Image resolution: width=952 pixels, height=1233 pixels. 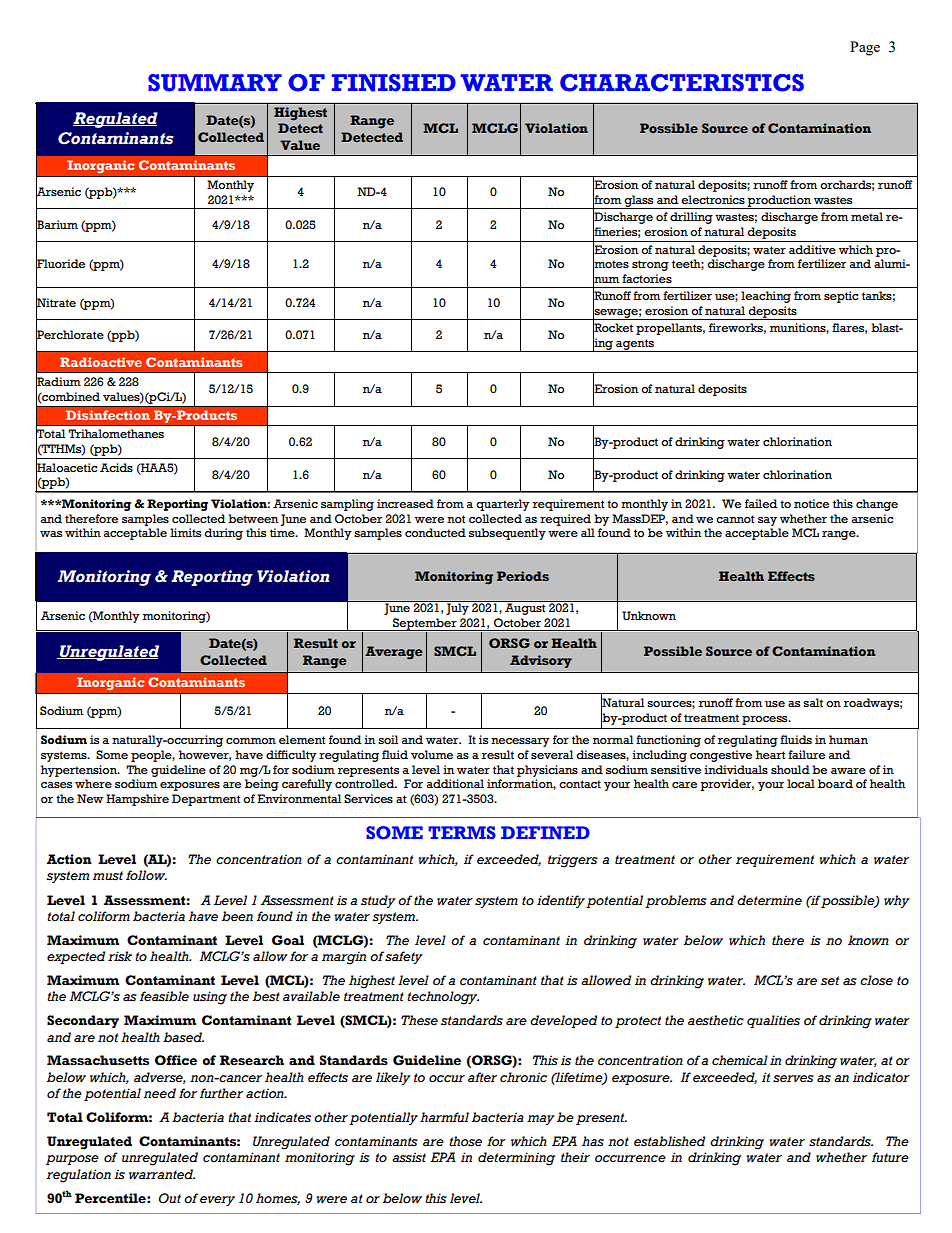 What do you see at coordinates (561, 901) in the screenshot?
I see `identify` at bounding box center [561, 901].
